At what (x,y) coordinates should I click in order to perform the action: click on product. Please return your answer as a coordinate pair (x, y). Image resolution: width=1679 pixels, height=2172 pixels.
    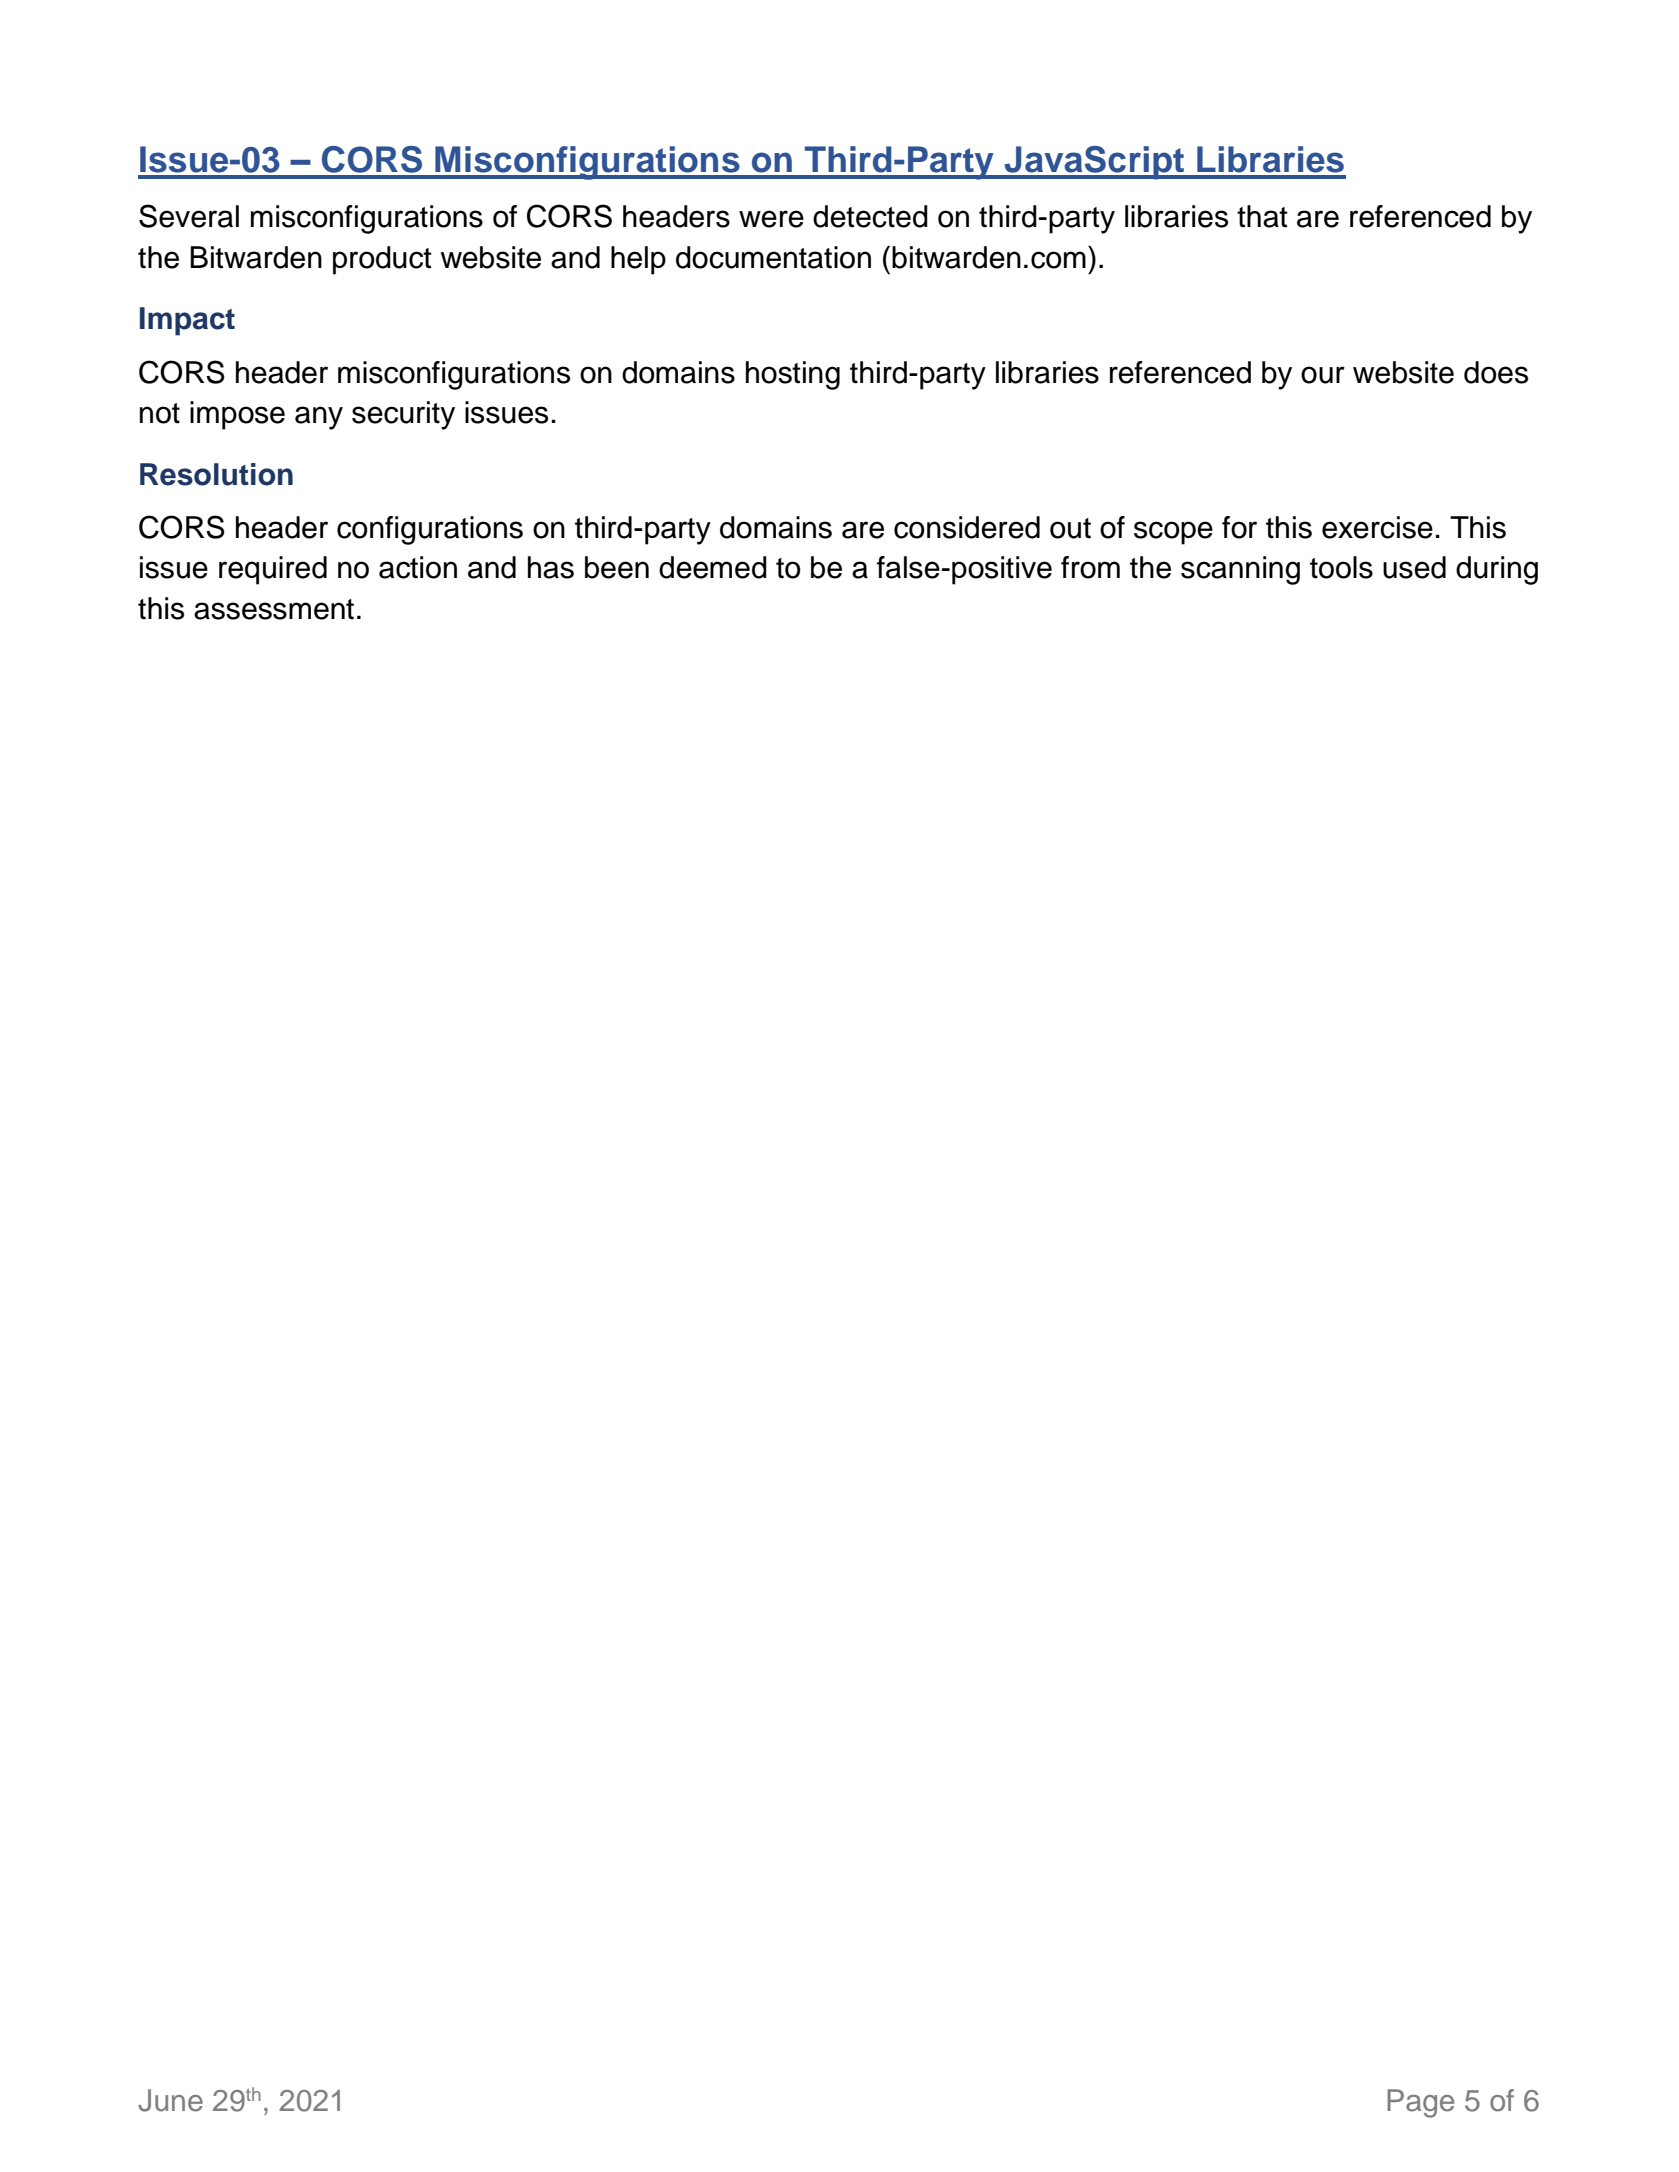
    Looking at the image, I should click on (382, 260).
